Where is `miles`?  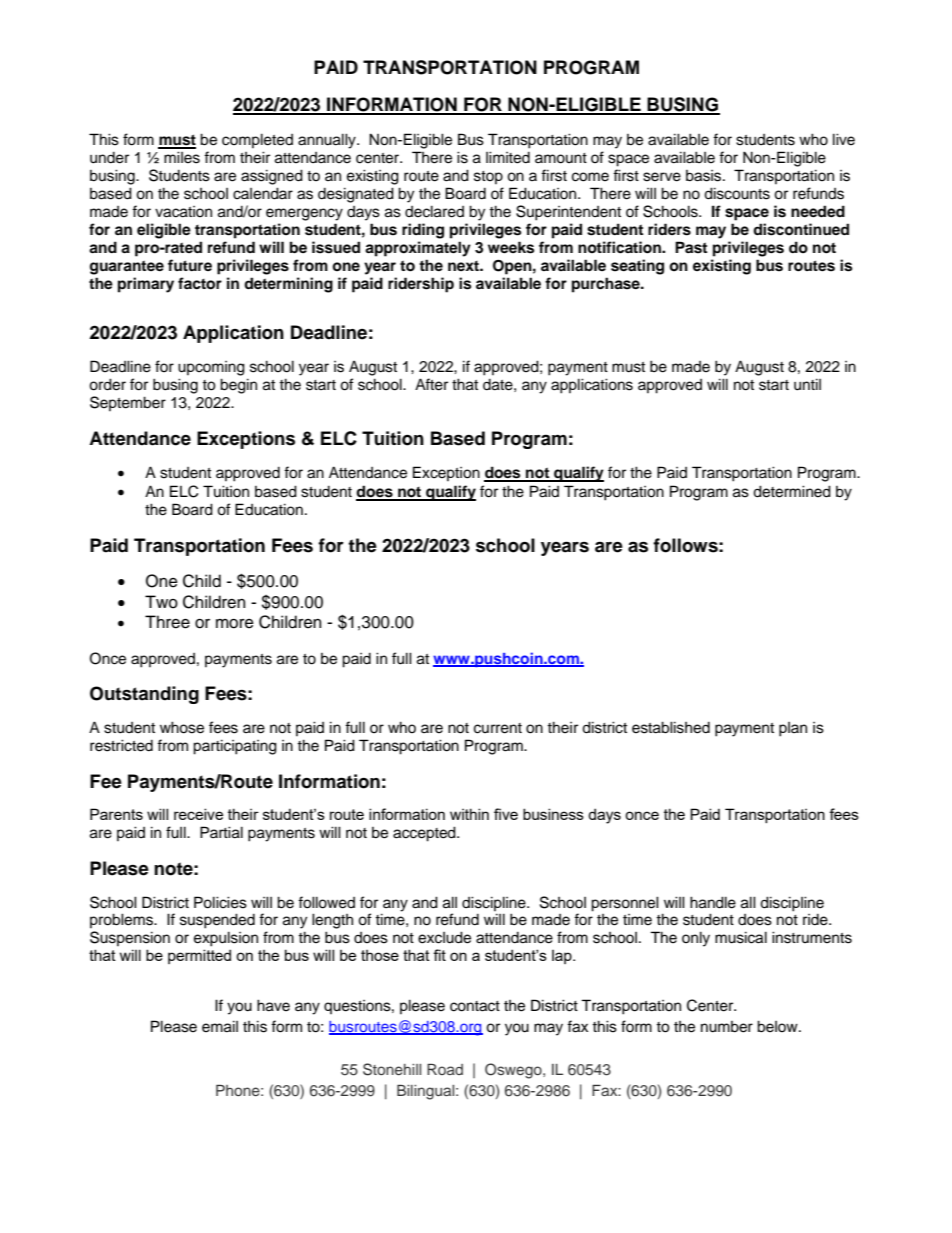 miles is located at coordinates (182, 157).
